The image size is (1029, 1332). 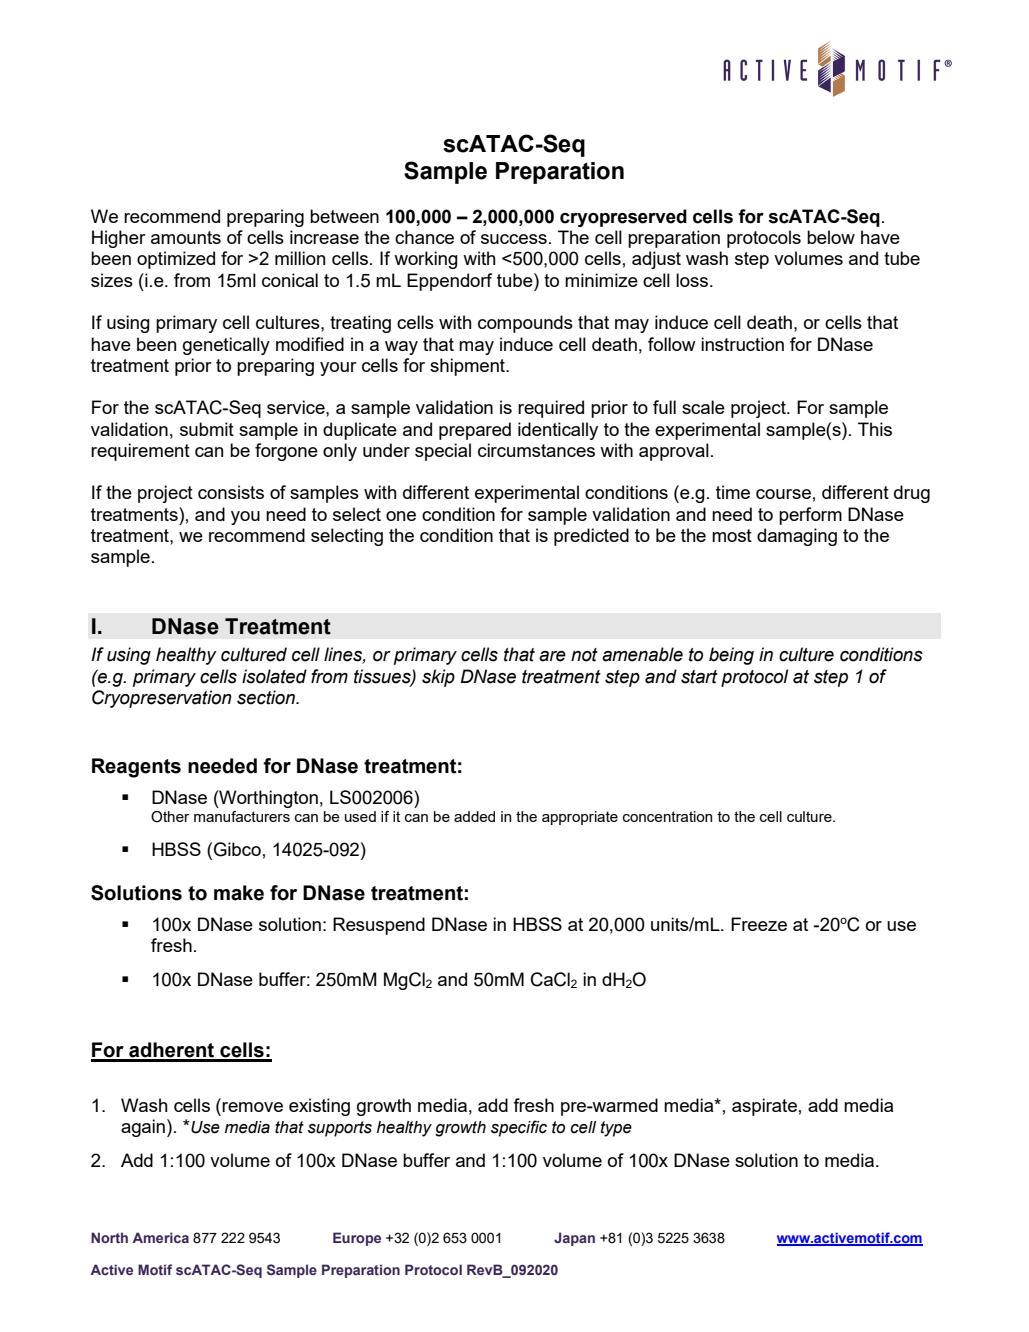 What do you see at coordinates (231, 492) in the image?
I see `consists` at bounding box center [231, 492].
